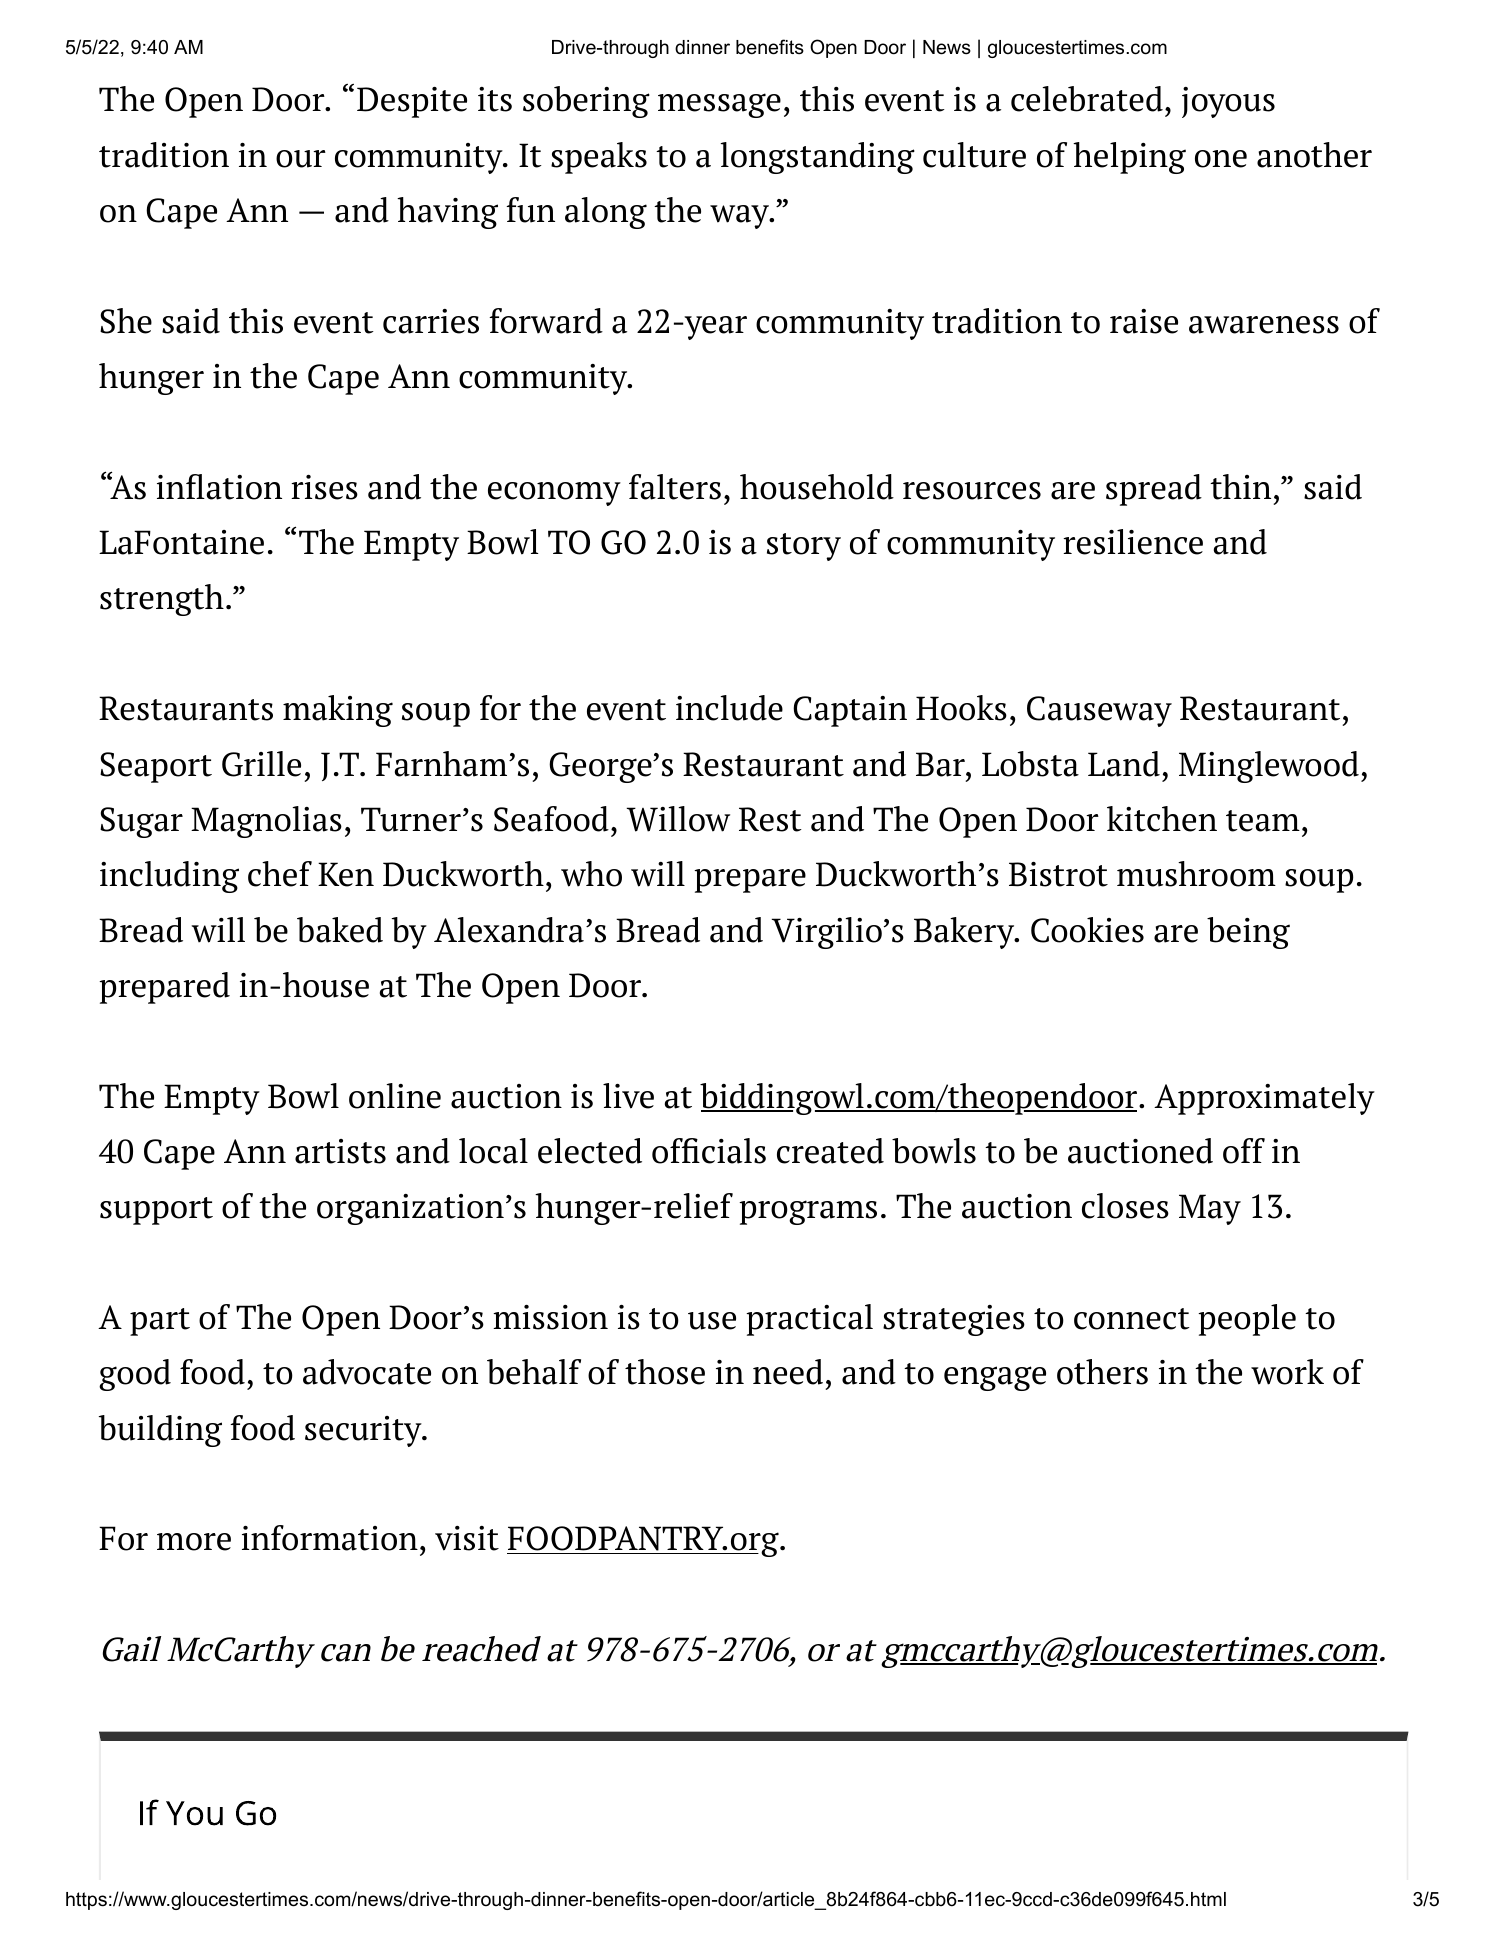  What do you see at coordinates (266, 822) in the screenshot?
I see `Magnolias` at bounding box center [266, 822].
